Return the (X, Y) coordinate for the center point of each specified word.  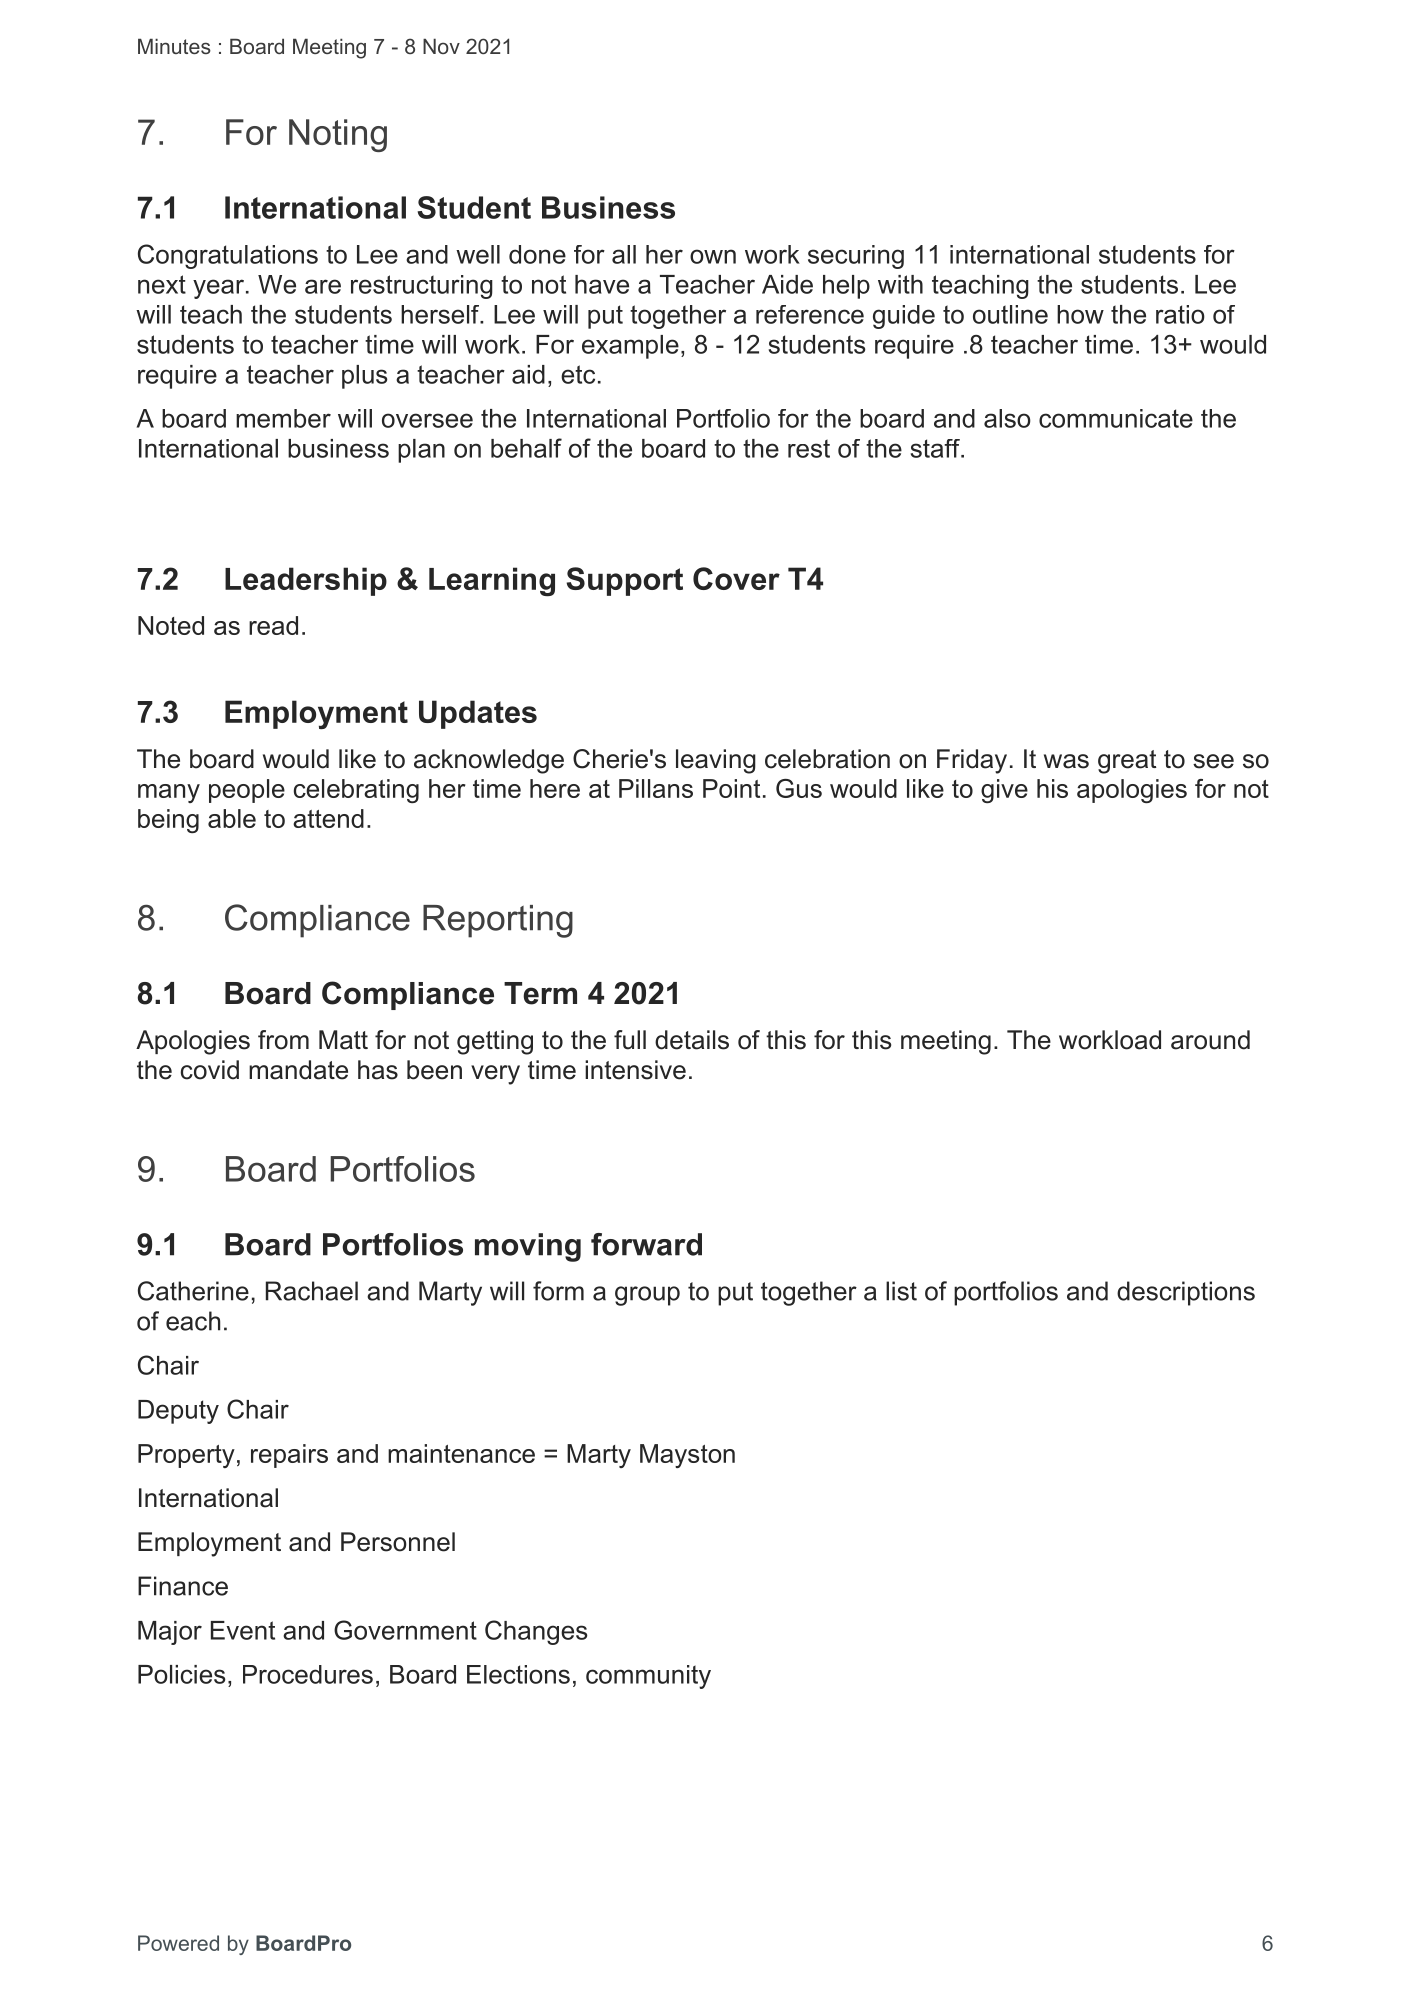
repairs (289, 1456)
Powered (178, 1943)
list (901, 1291)
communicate (1116, 418)
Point (731, 788)
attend (328, 818)
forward (646, 1244)
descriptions (1186, 1293)
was (1066, 761)
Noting (338, 135)
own (713, 256)
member (283, 418)
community (648, 1677)
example (630, 347)
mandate (298, 1070)
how (1080, 314)
